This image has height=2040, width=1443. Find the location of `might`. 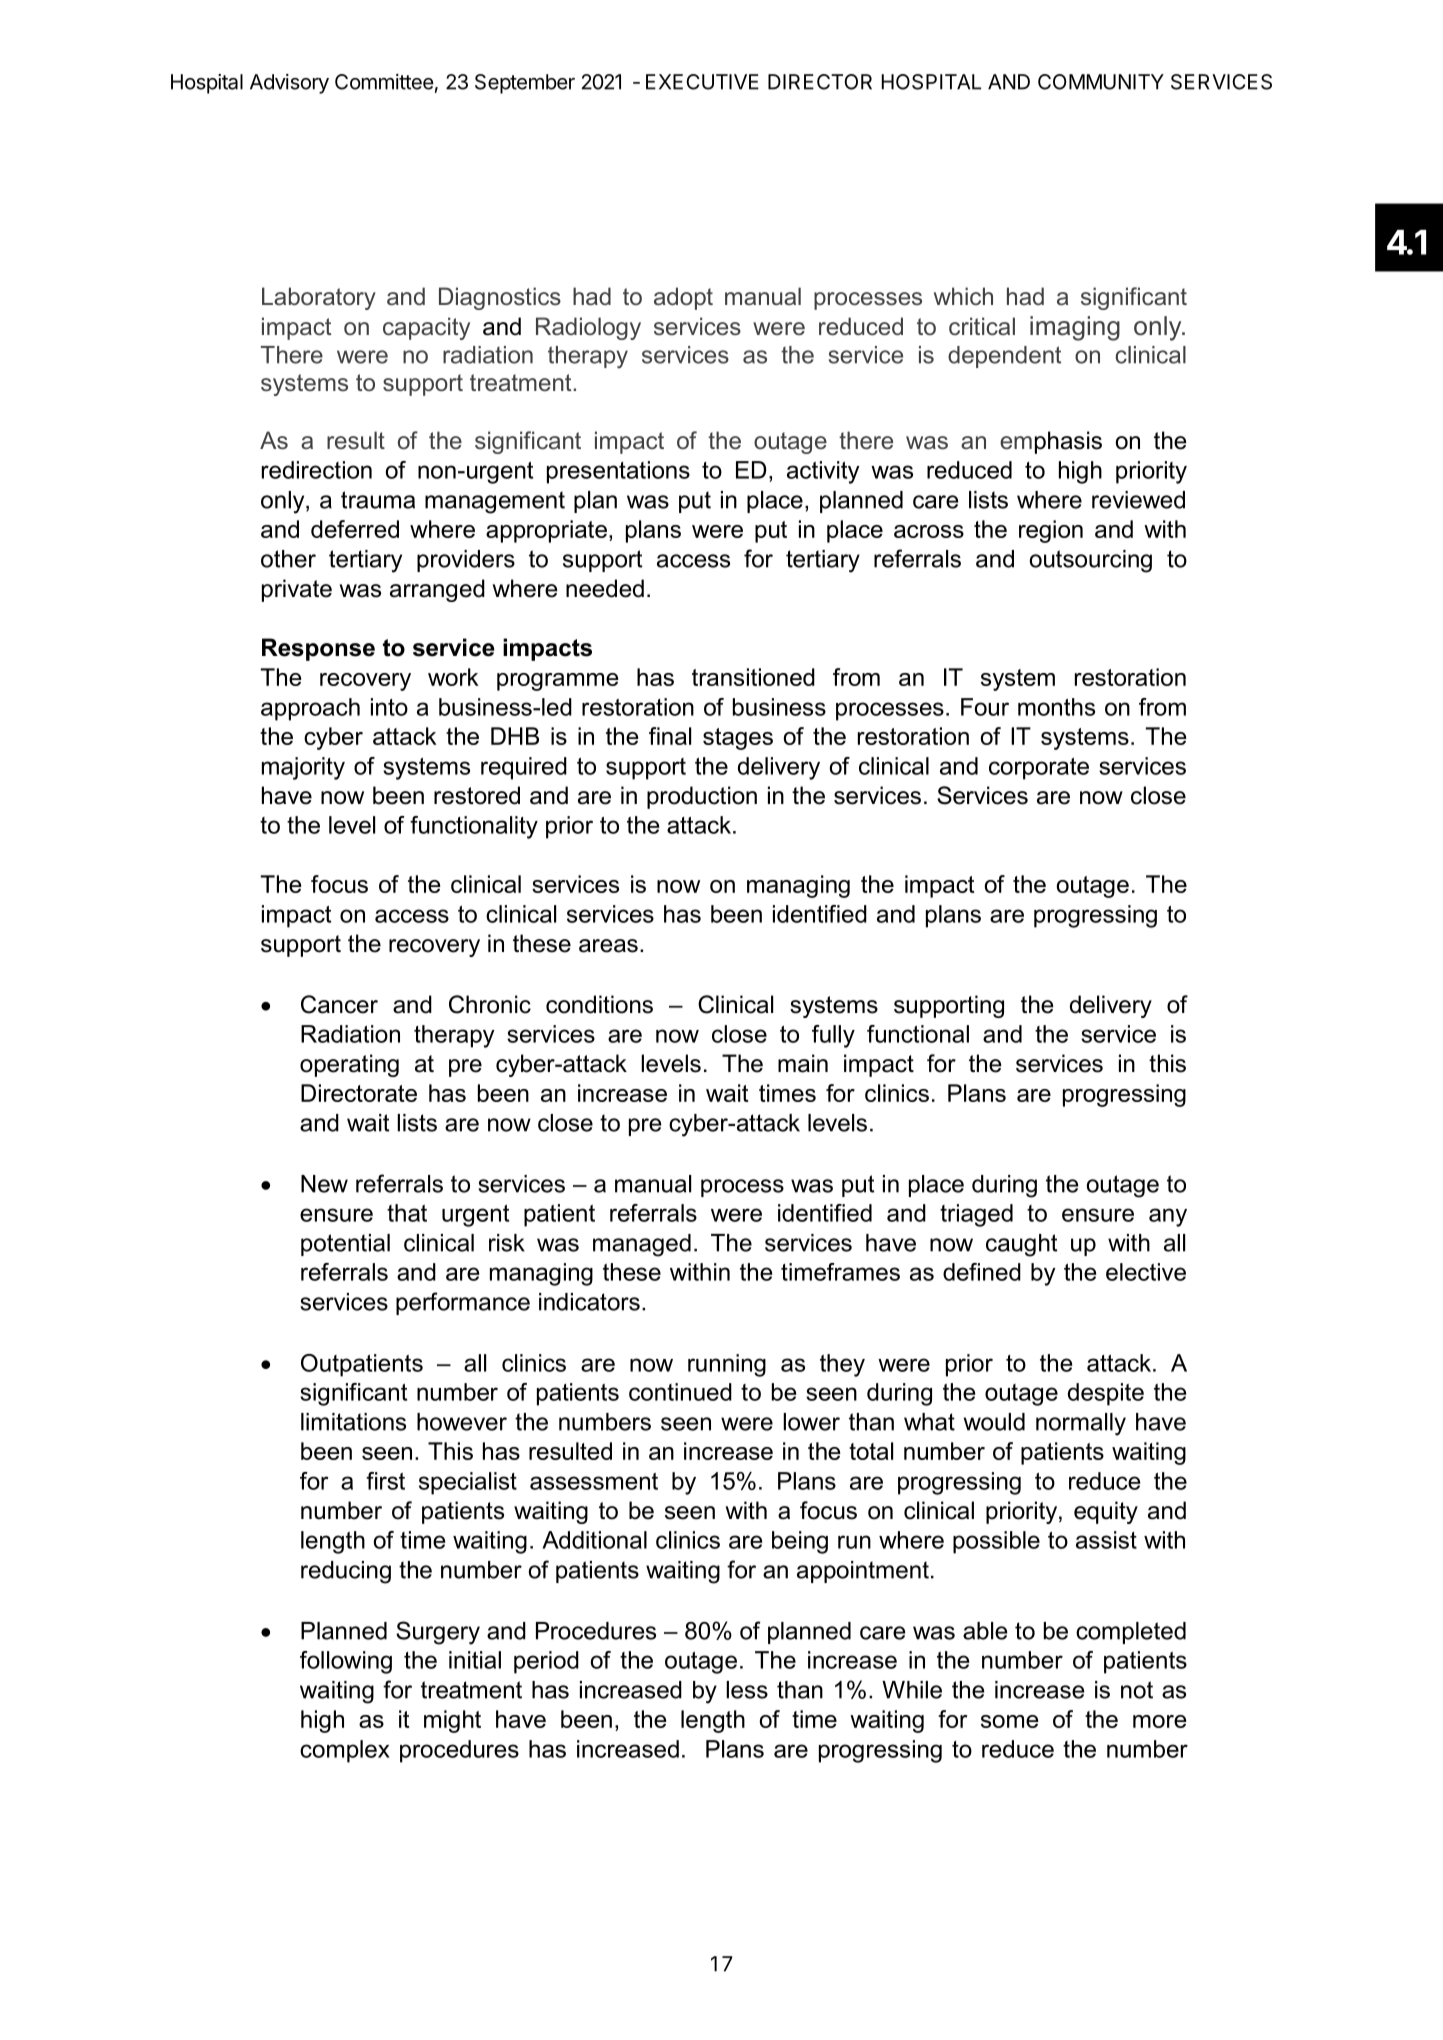

might is located at coordinates (452, 1721).
